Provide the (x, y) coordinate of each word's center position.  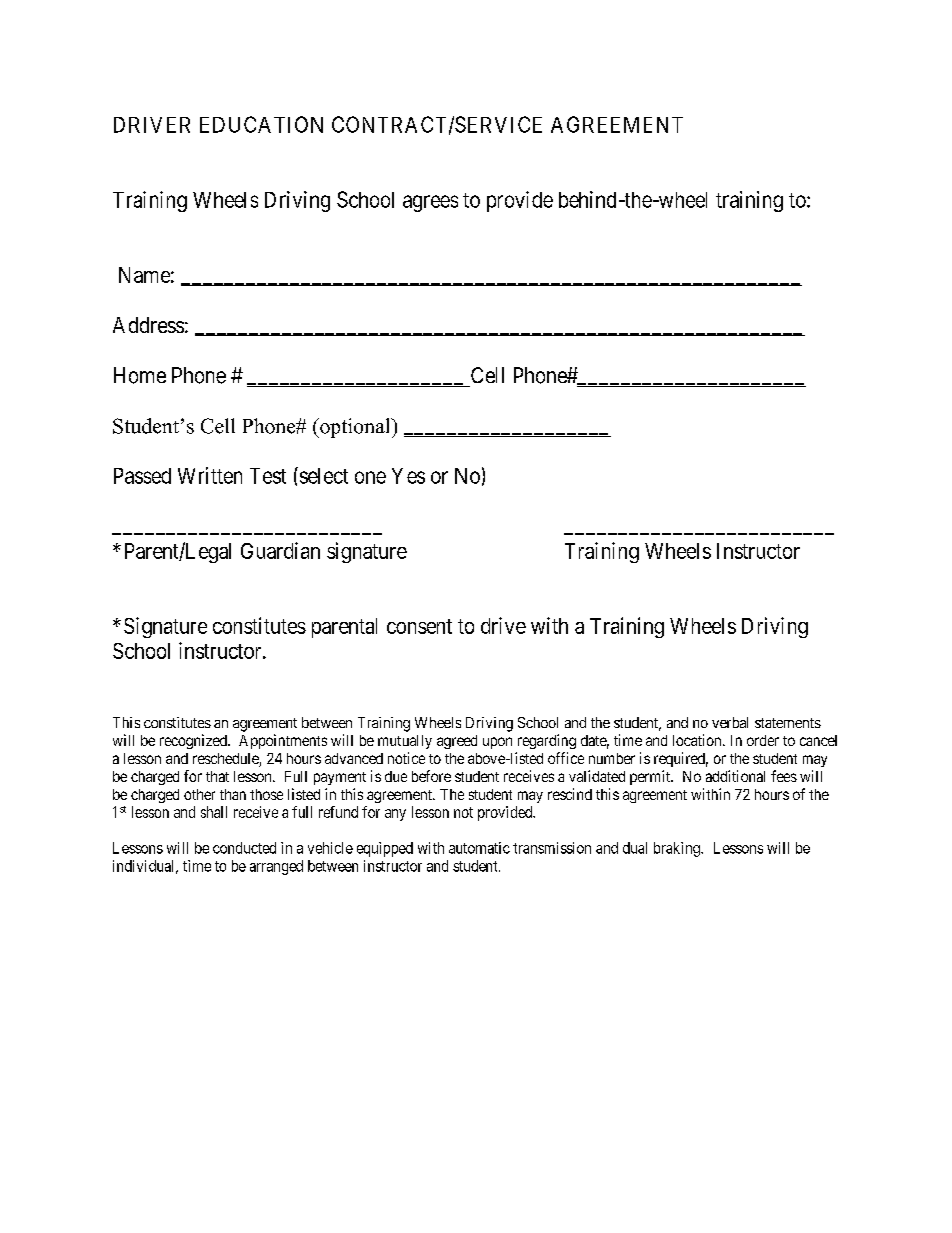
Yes (408, 476)
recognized (194, 741)
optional (355, 428)
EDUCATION (261, 124)
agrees (430, 203)
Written (210, 475)
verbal (730, 722)
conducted (244, 848)
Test (268, 476)
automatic (479, 848)
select (322, 475)
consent (419, 626)
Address (148, 325)
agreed (457, 742)
